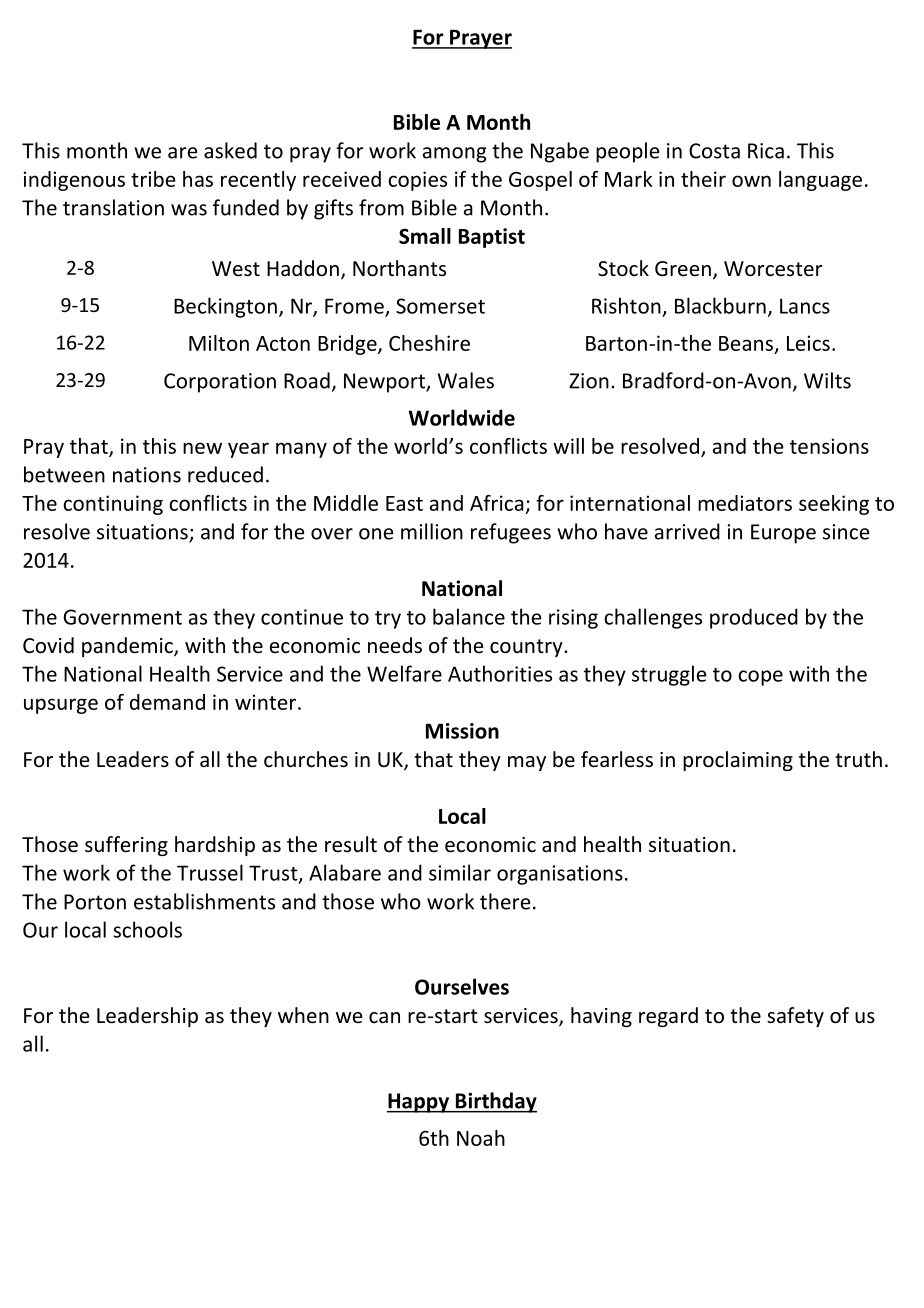 Image resolution: width=924 pixels, height=1308 pixels. I want to click on produced, so click(754, 618).
